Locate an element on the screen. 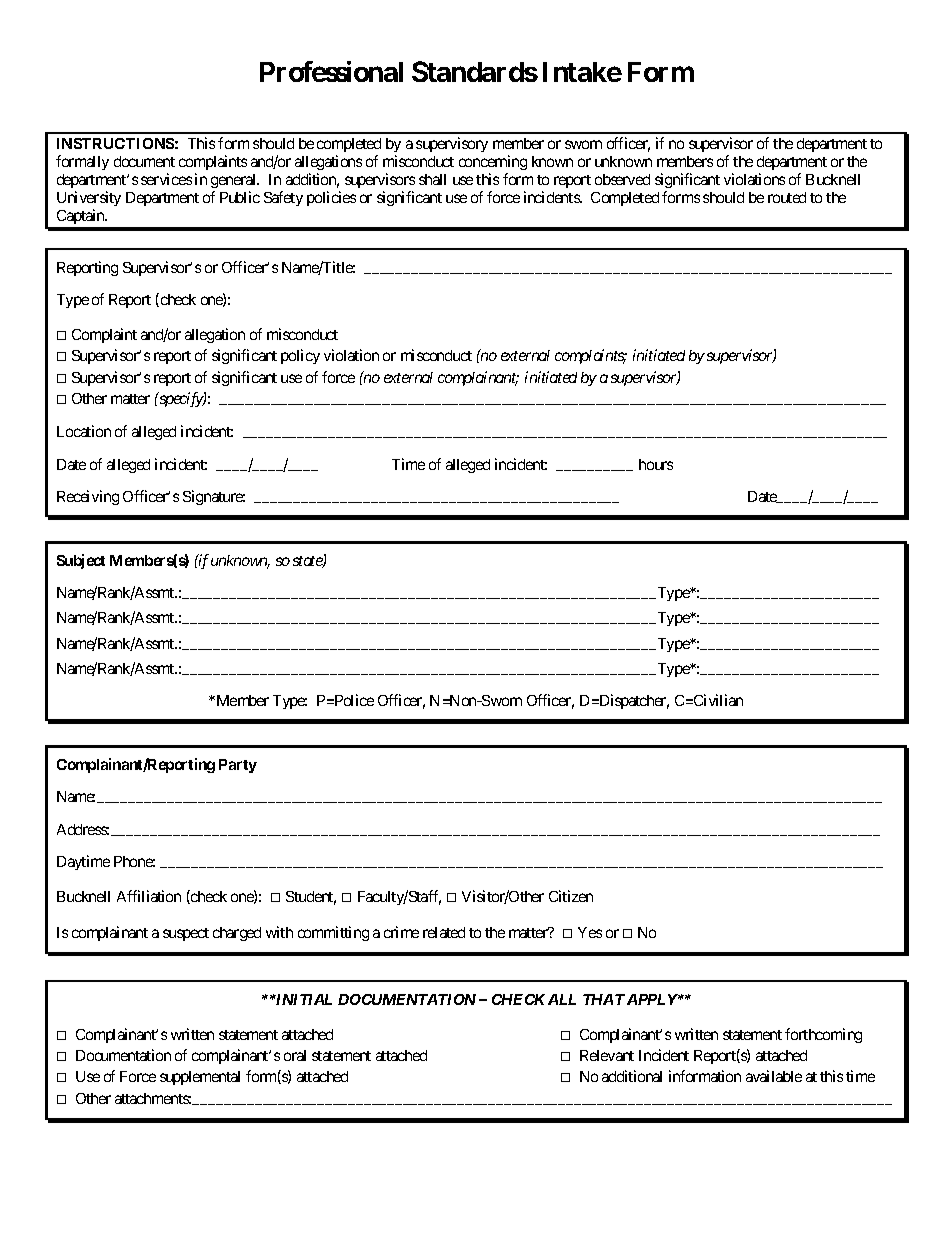  supplemental is located at coordinates (200, 1078).
